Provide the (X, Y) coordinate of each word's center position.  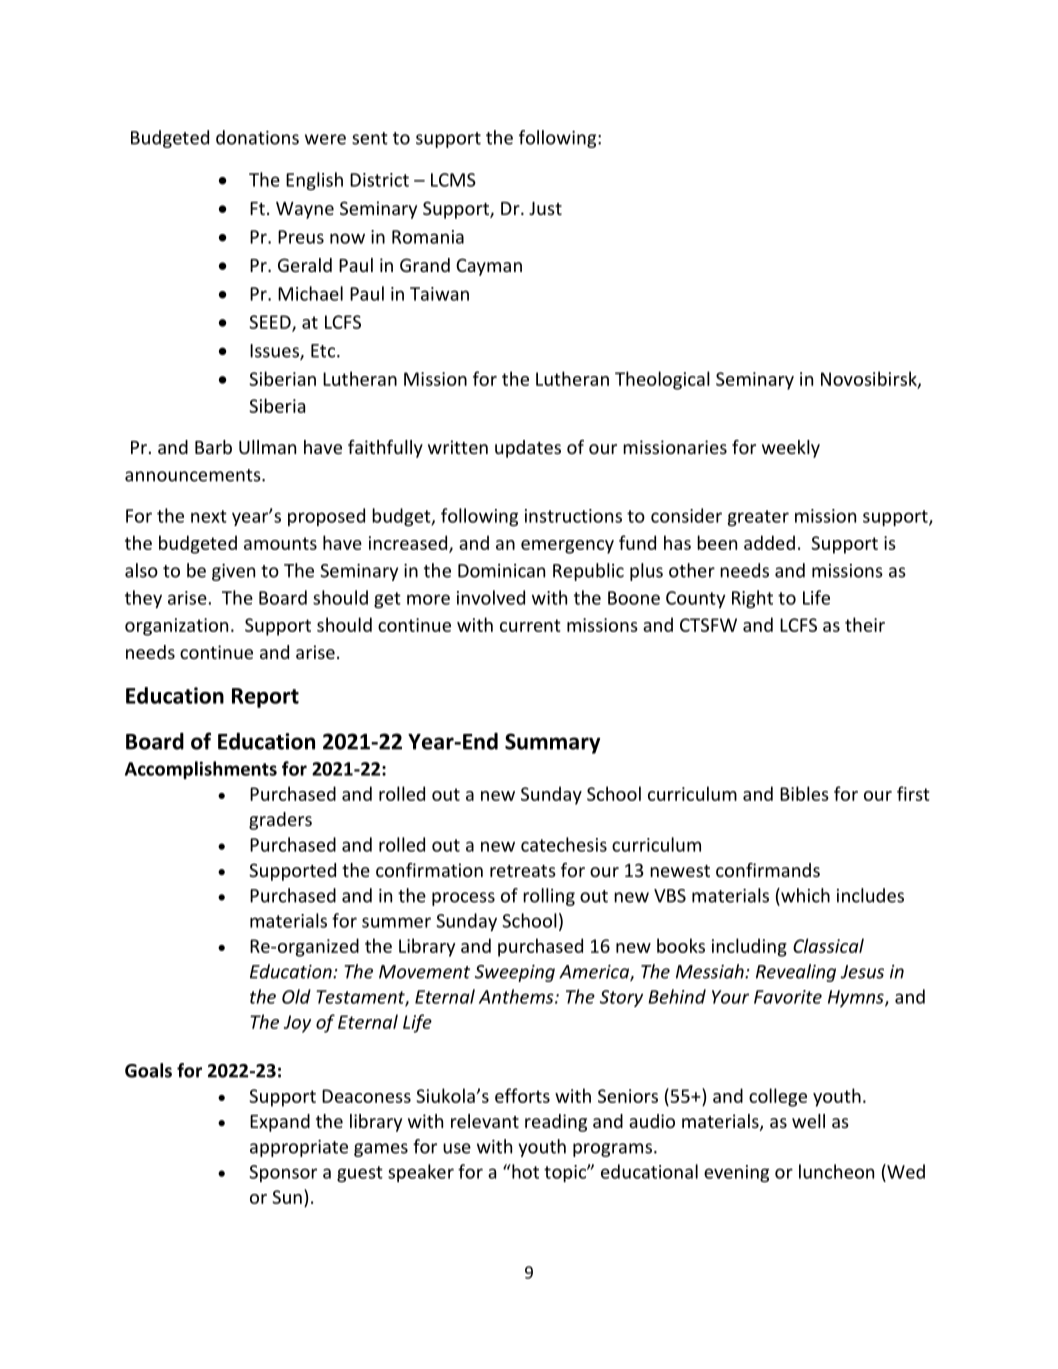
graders (280, 821)
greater (758, 518)
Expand (280, 1123)
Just (545, 208)
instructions (573, 516)
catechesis (564, 844)
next (209, 516)
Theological (662, 380)
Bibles (804, 793)
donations (257, 137)
